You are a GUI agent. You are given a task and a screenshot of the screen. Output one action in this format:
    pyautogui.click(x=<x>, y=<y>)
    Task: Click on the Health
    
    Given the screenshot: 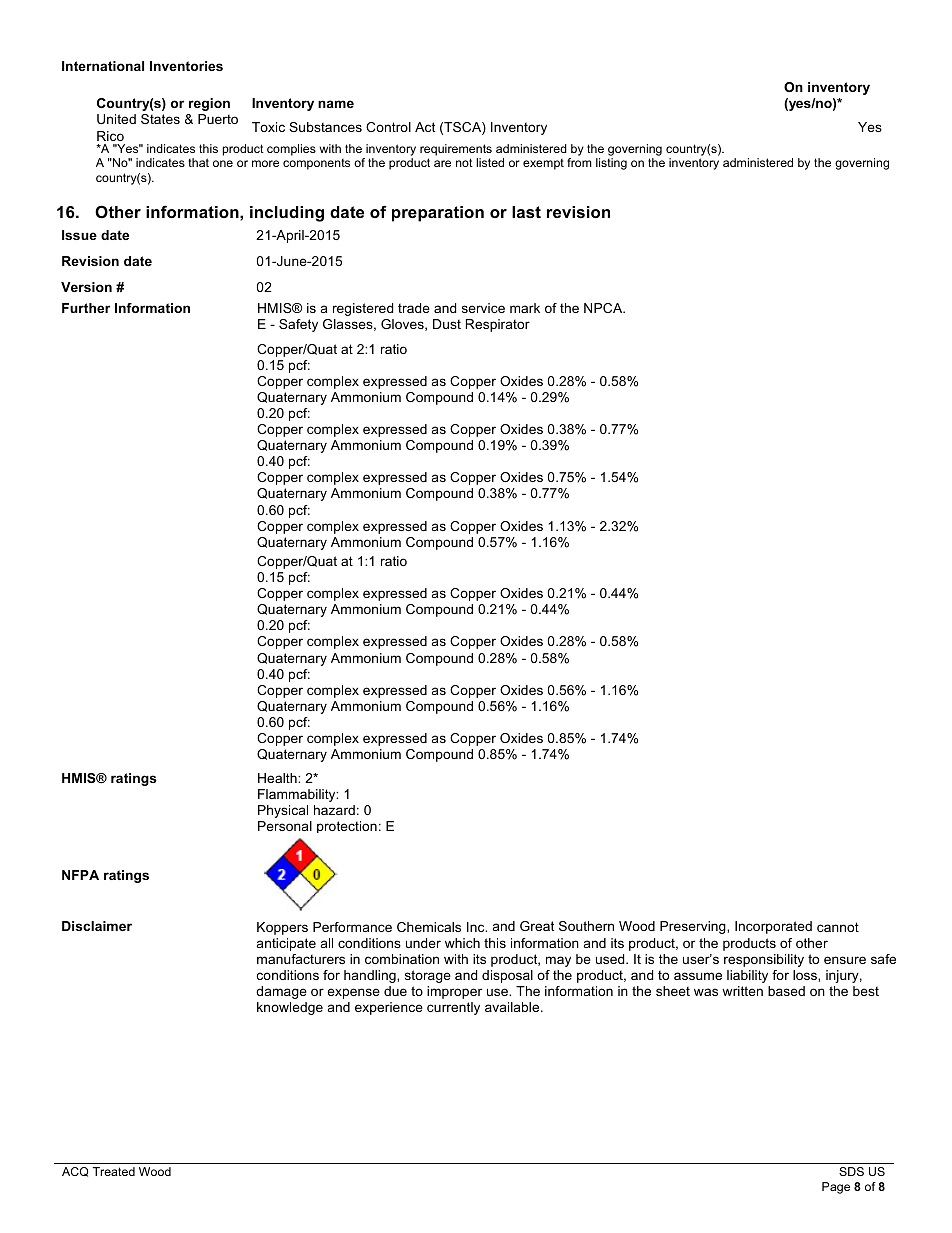 What is the action you would take?
    pyautogui.click(x=278, y=778)
